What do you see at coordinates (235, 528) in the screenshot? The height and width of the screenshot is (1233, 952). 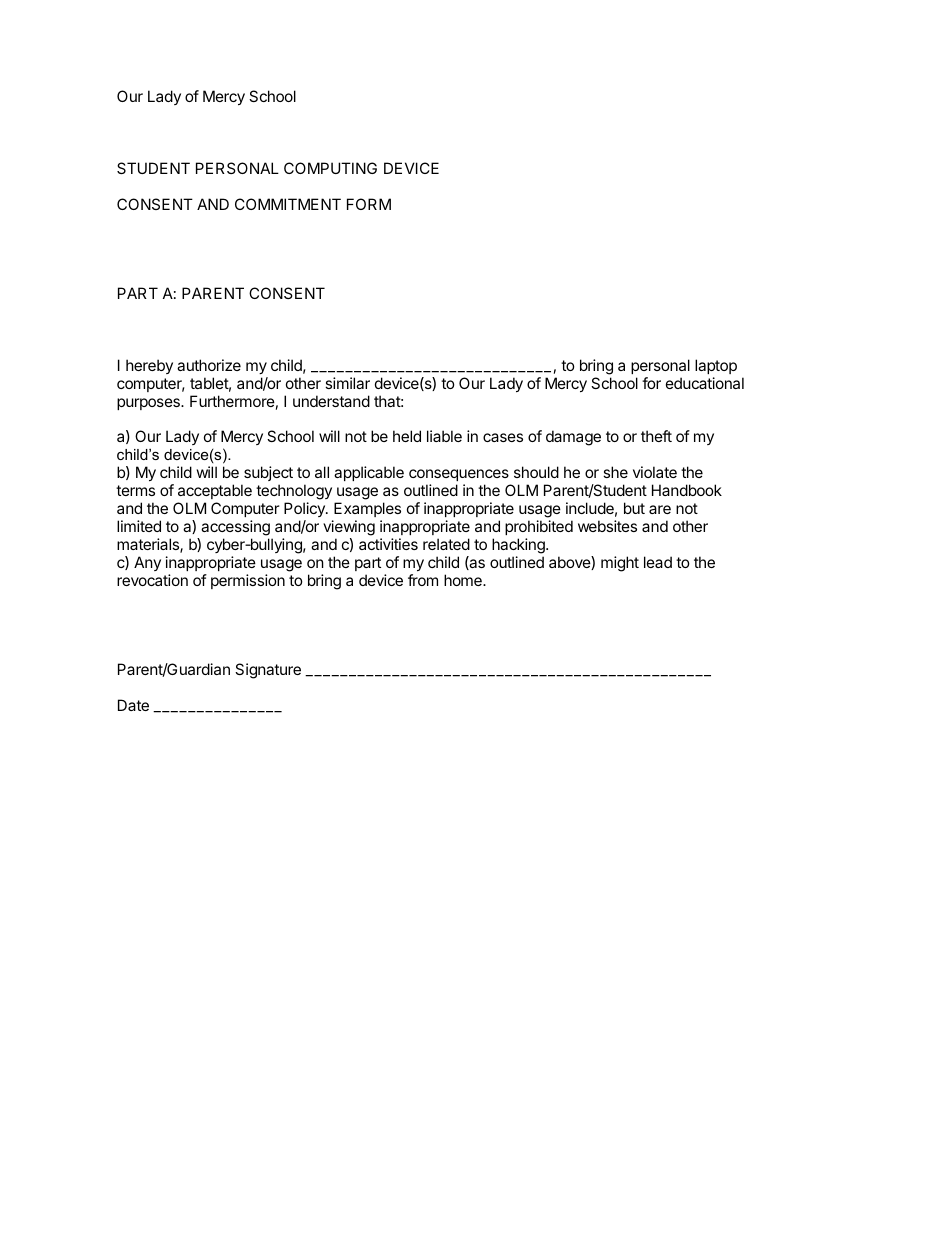 I see `accessing` at bounding box center [235, 528].
